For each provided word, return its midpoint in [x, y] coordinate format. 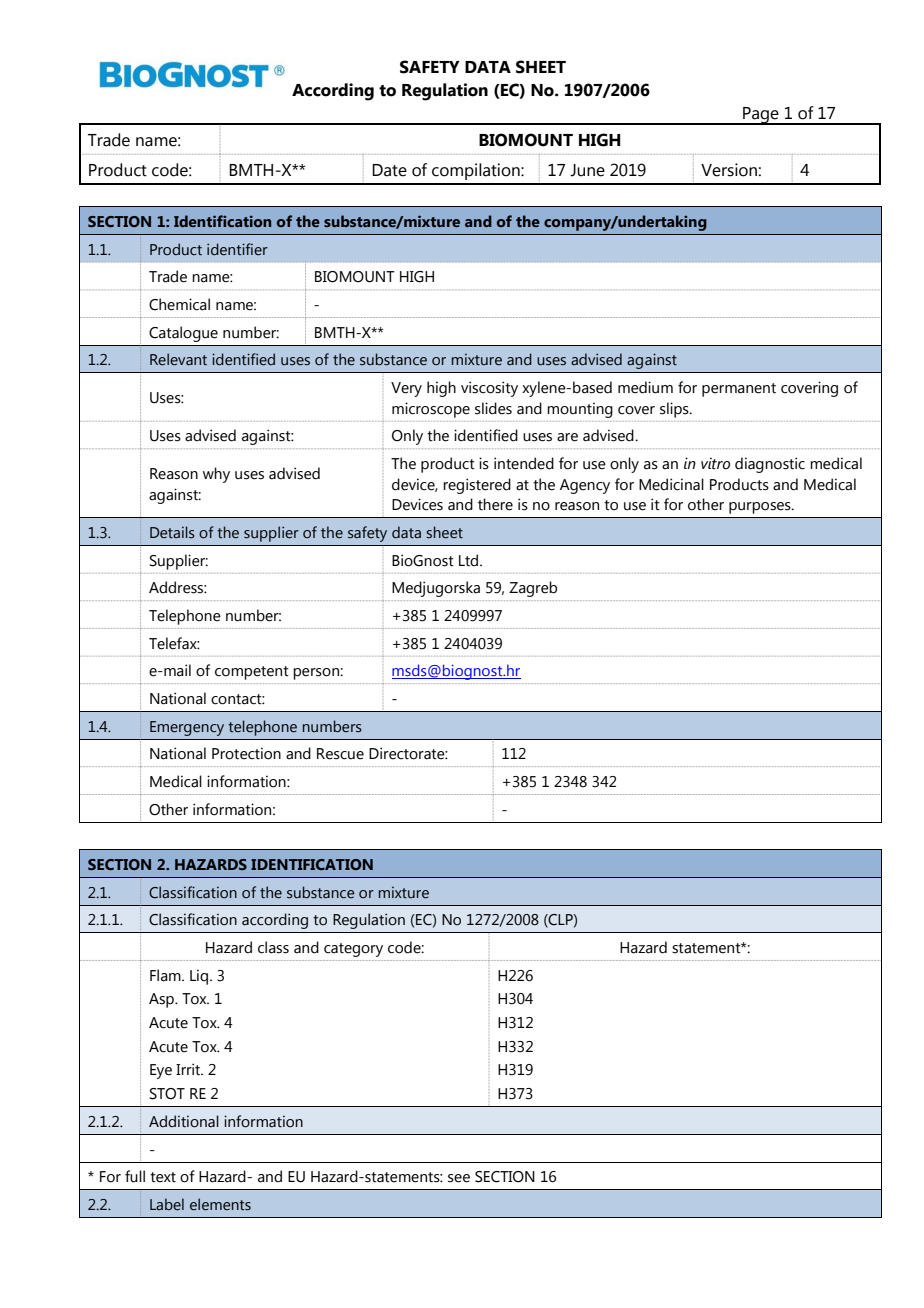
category [353, 950]
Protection [246, 753]
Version [729, 170]
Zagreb [533, 589]
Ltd [470, 560]
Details [172, 532]
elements [220, 1204]
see [459, 1178]
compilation [477, 171]
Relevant [178, 359]
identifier [237, 249]
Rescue [340, 754]
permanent [739, 390]
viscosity [489, 389]
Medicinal [671, 484]
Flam [166, 975]
